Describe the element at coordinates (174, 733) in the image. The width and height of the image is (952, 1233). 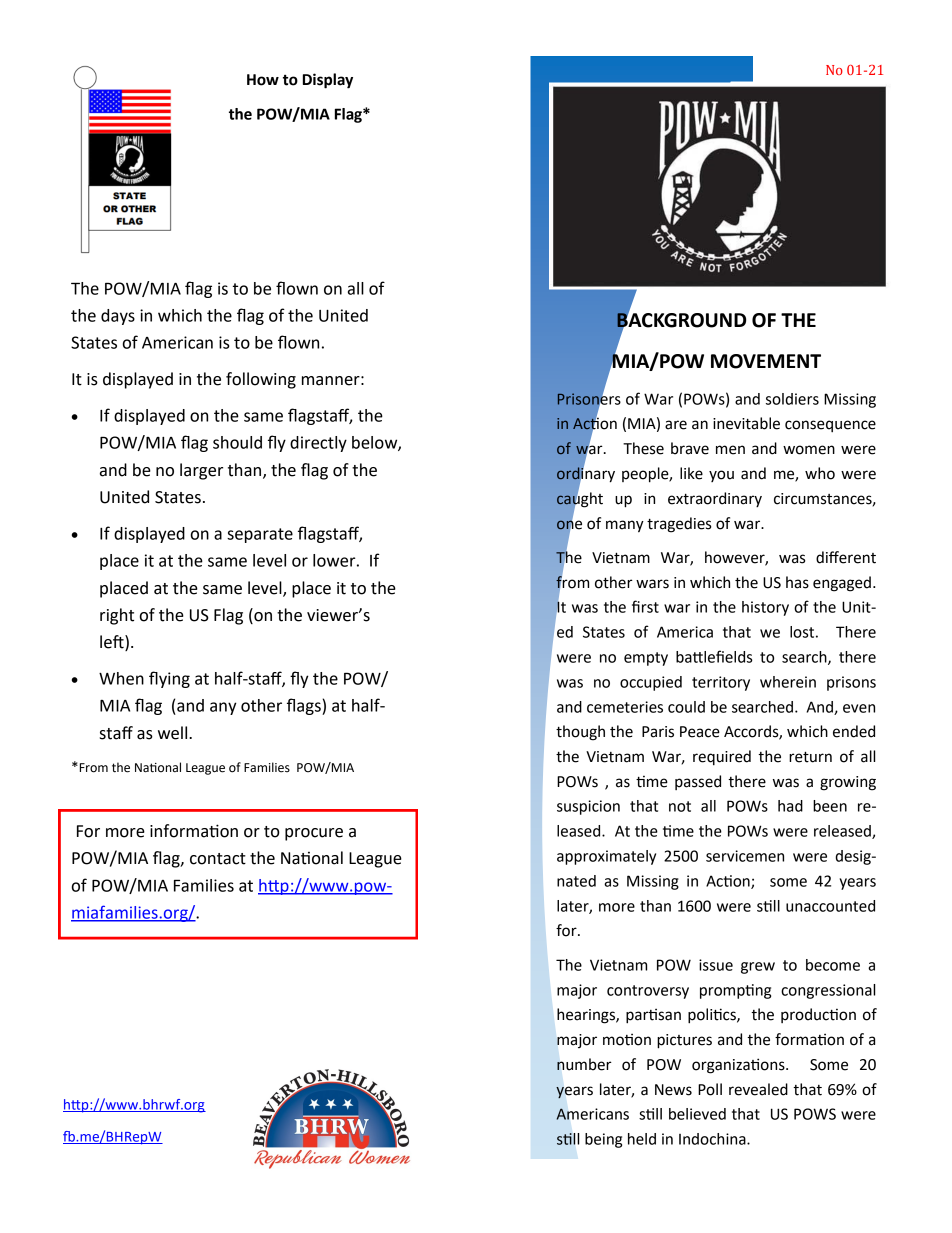
I see `well` at that location.
